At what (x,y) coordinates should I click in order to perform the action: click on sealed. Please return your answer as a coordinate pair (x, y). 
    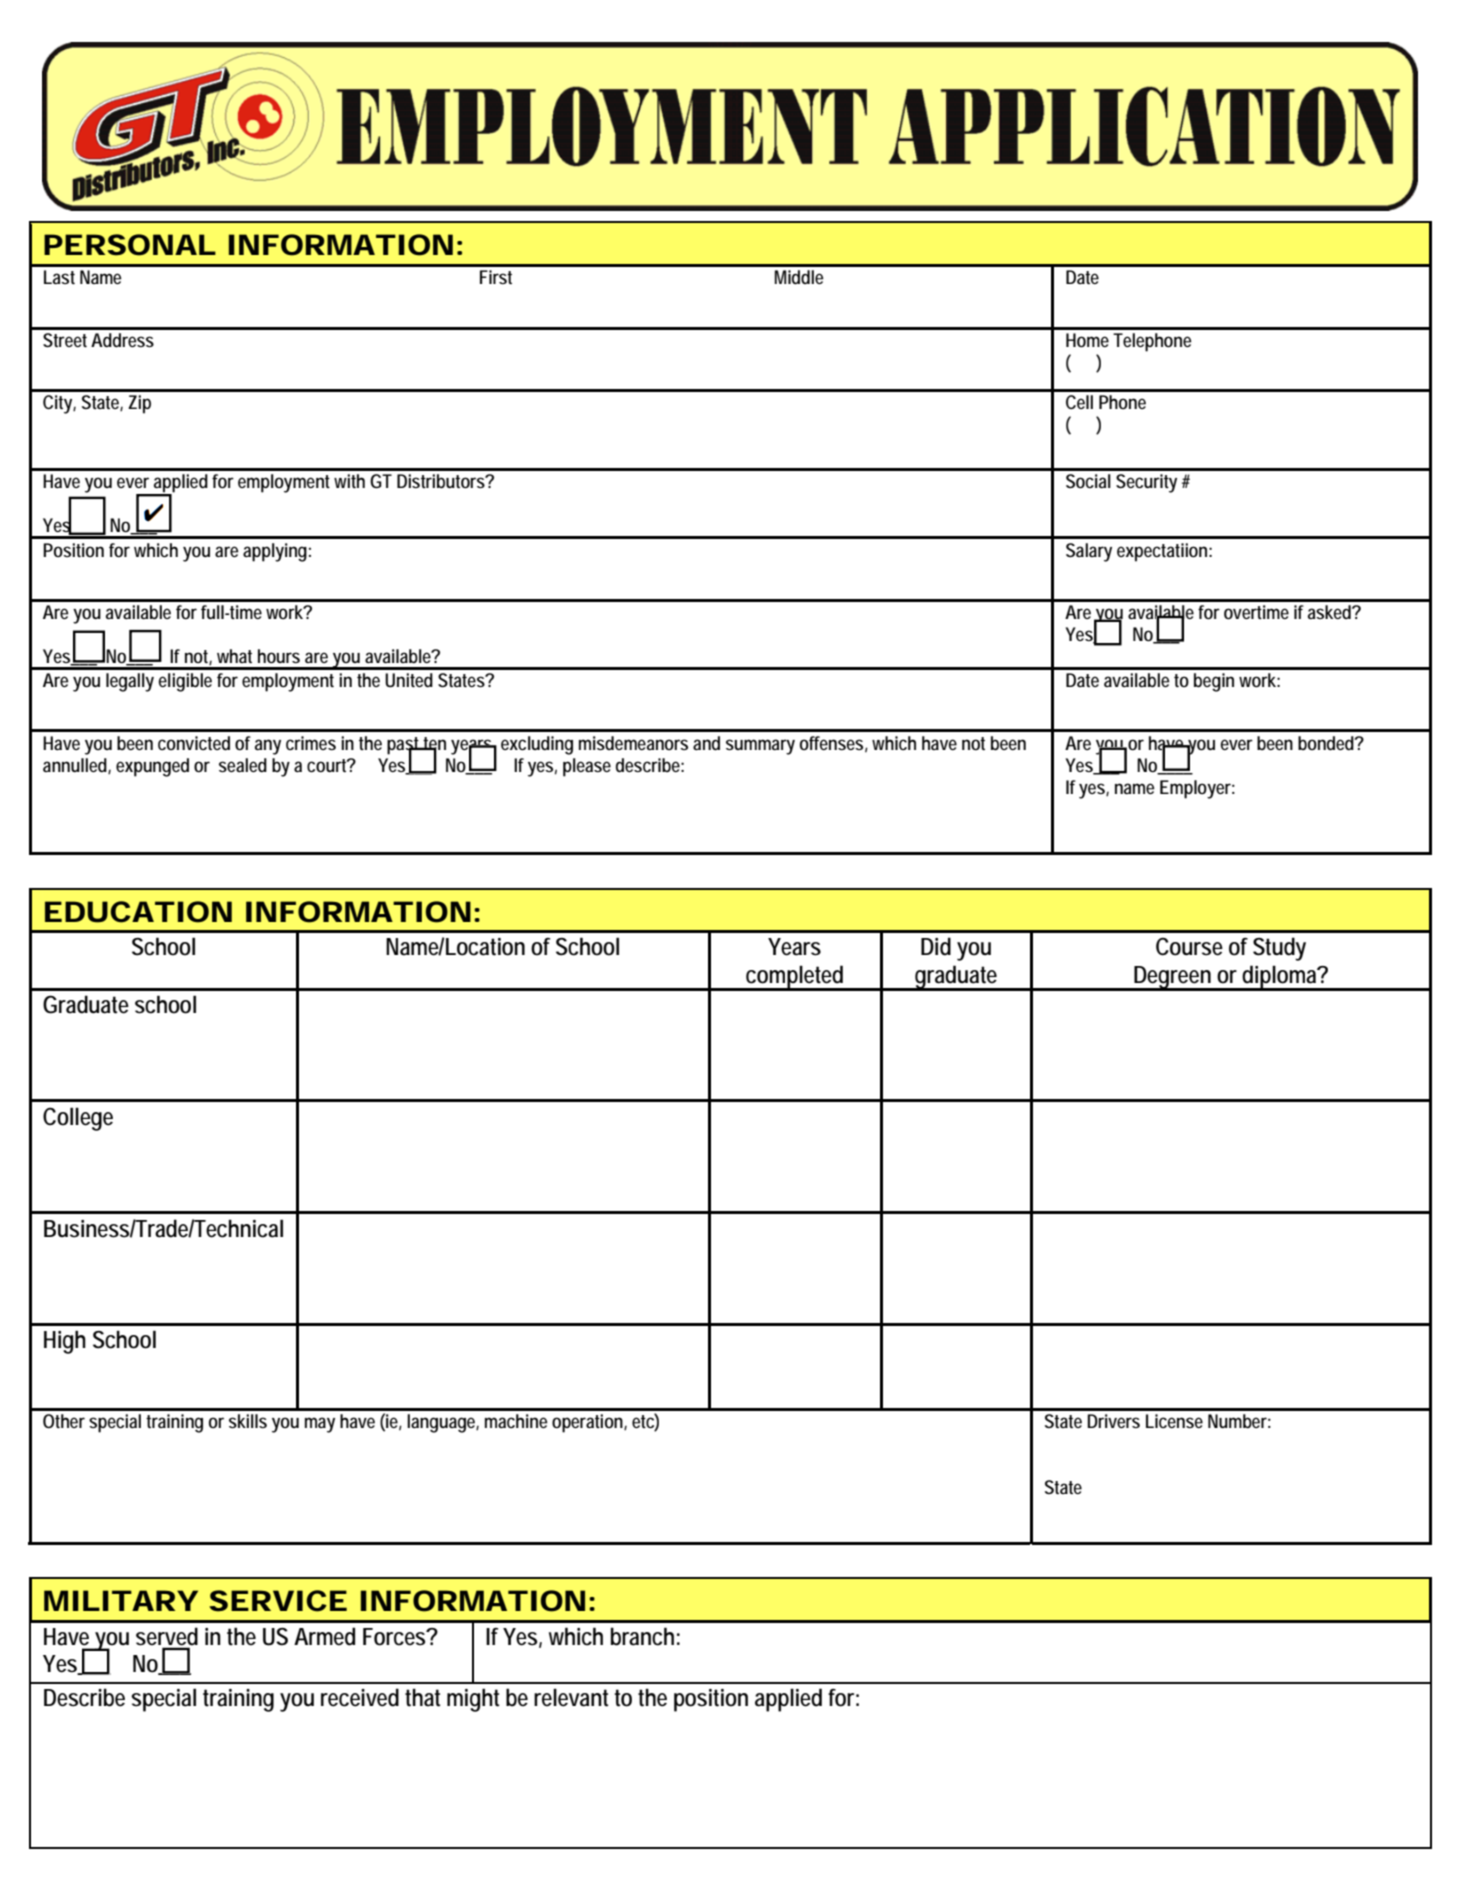
    Looking at the image, I should click on (243, 765).
